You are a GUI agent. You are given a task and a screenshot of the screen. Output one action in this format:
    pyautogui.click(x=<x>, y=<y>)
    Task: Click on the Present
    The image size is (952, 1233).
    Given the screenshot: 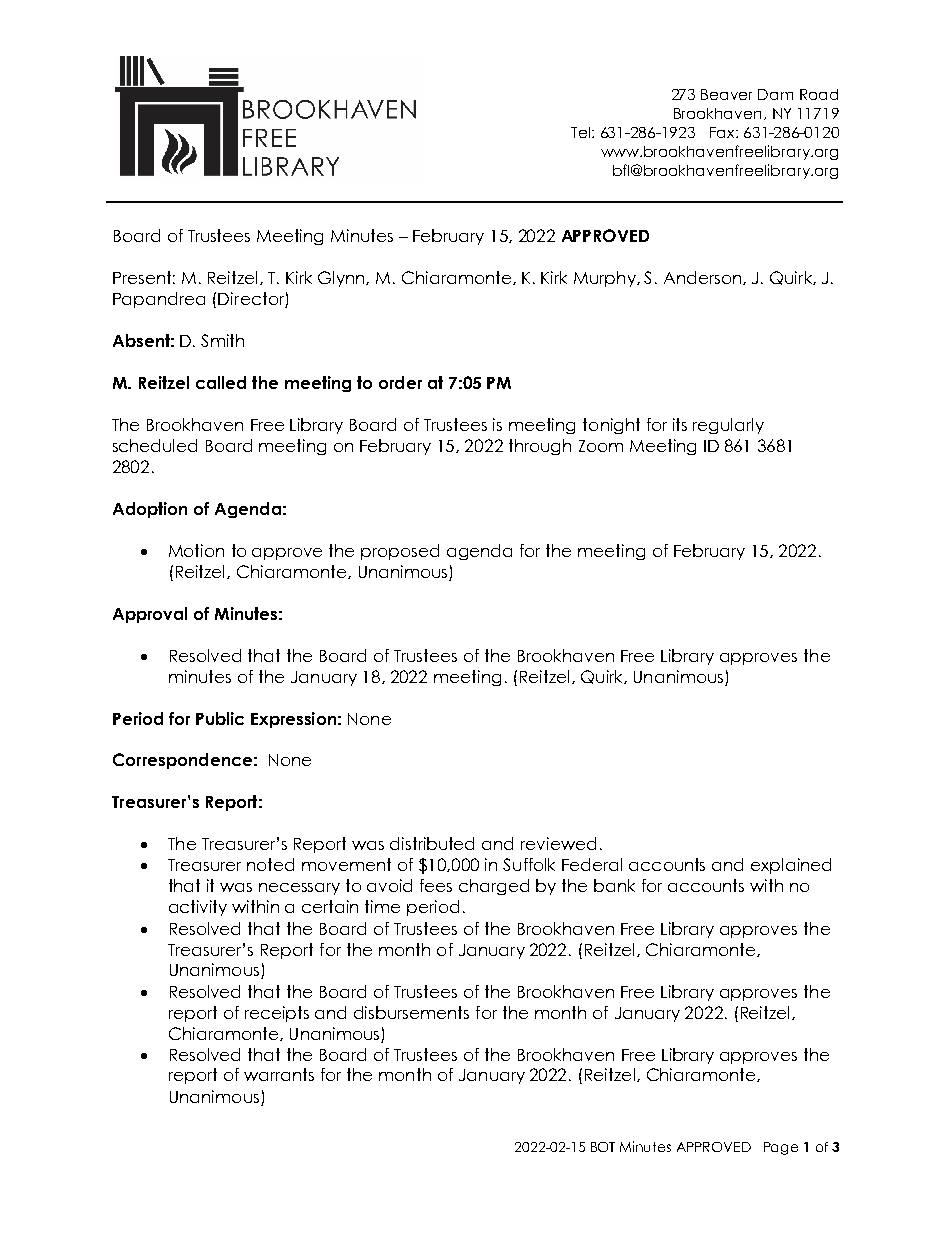 What is the action you would take?
    pyautogui.click(x=144, y=277)
